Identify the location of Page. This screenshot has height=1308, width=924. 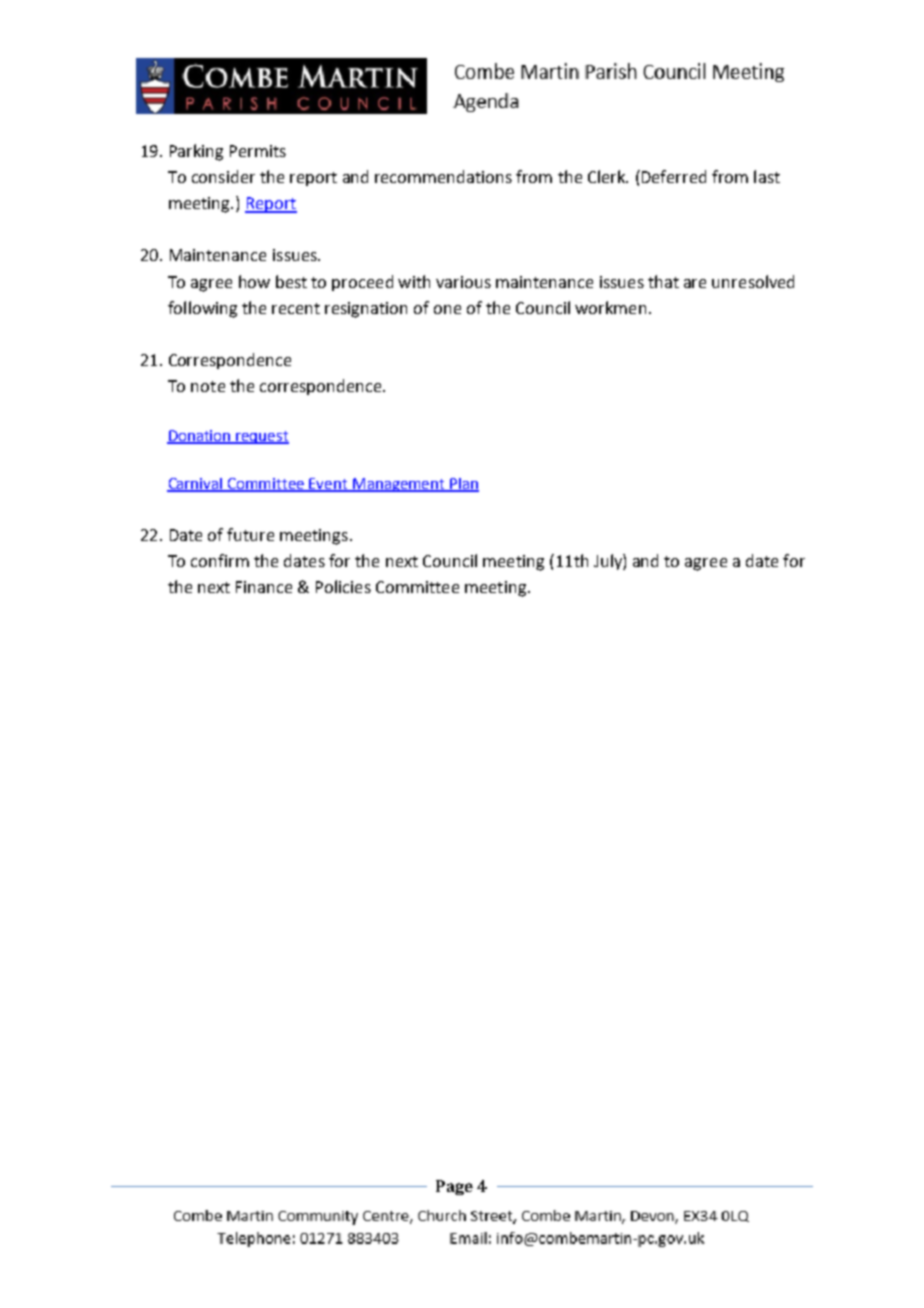
(454, 1187).
